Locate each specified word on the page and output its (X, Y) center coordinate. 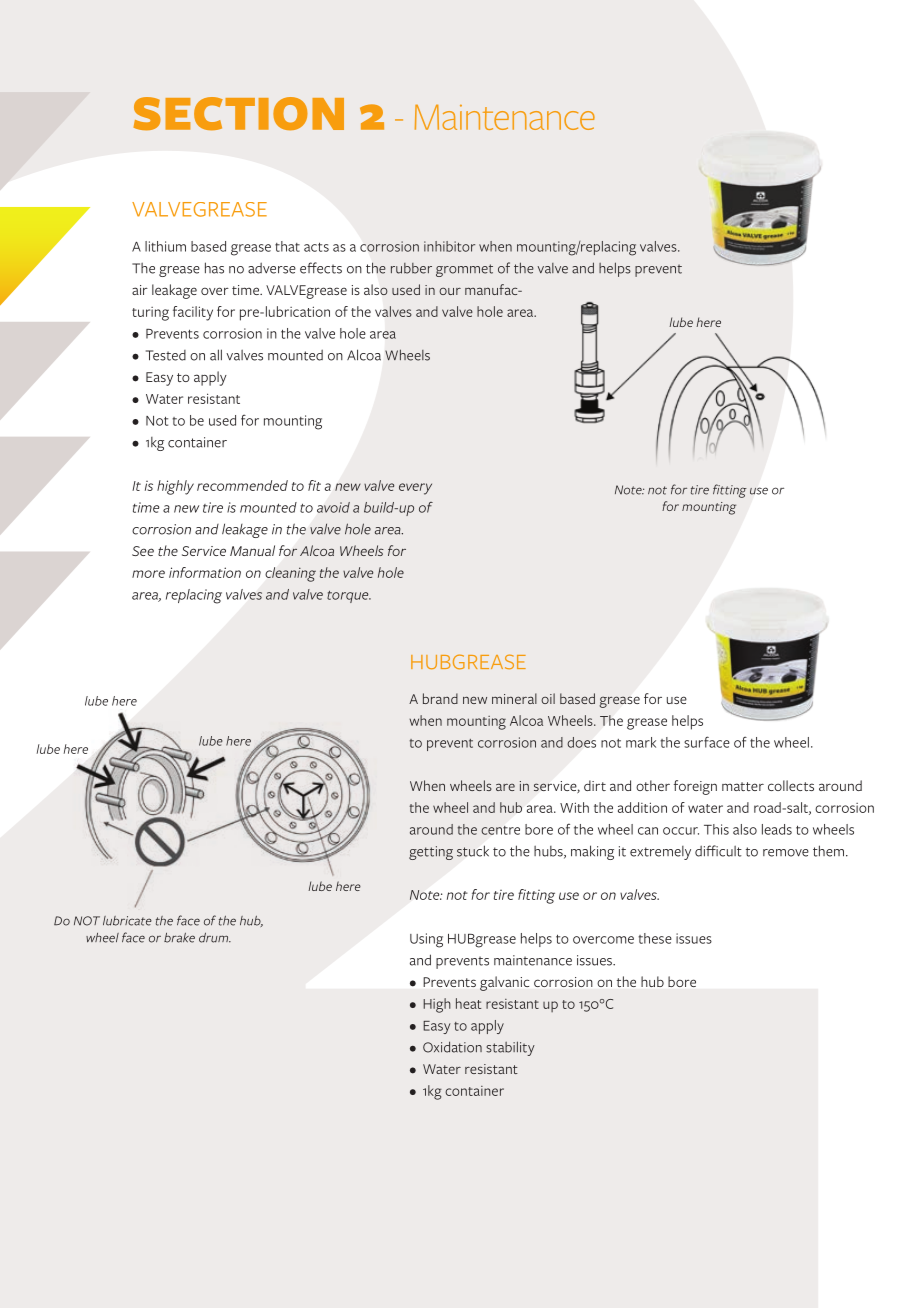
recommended (242, 485)
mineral (514, 698)
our (450, 291)
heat (468, 1003)
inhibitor (449, 246)
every (415, 489)
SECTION (239, 113)
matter (743, 786)
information (205, 572)
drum (215, 938)
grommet (464, 270)
